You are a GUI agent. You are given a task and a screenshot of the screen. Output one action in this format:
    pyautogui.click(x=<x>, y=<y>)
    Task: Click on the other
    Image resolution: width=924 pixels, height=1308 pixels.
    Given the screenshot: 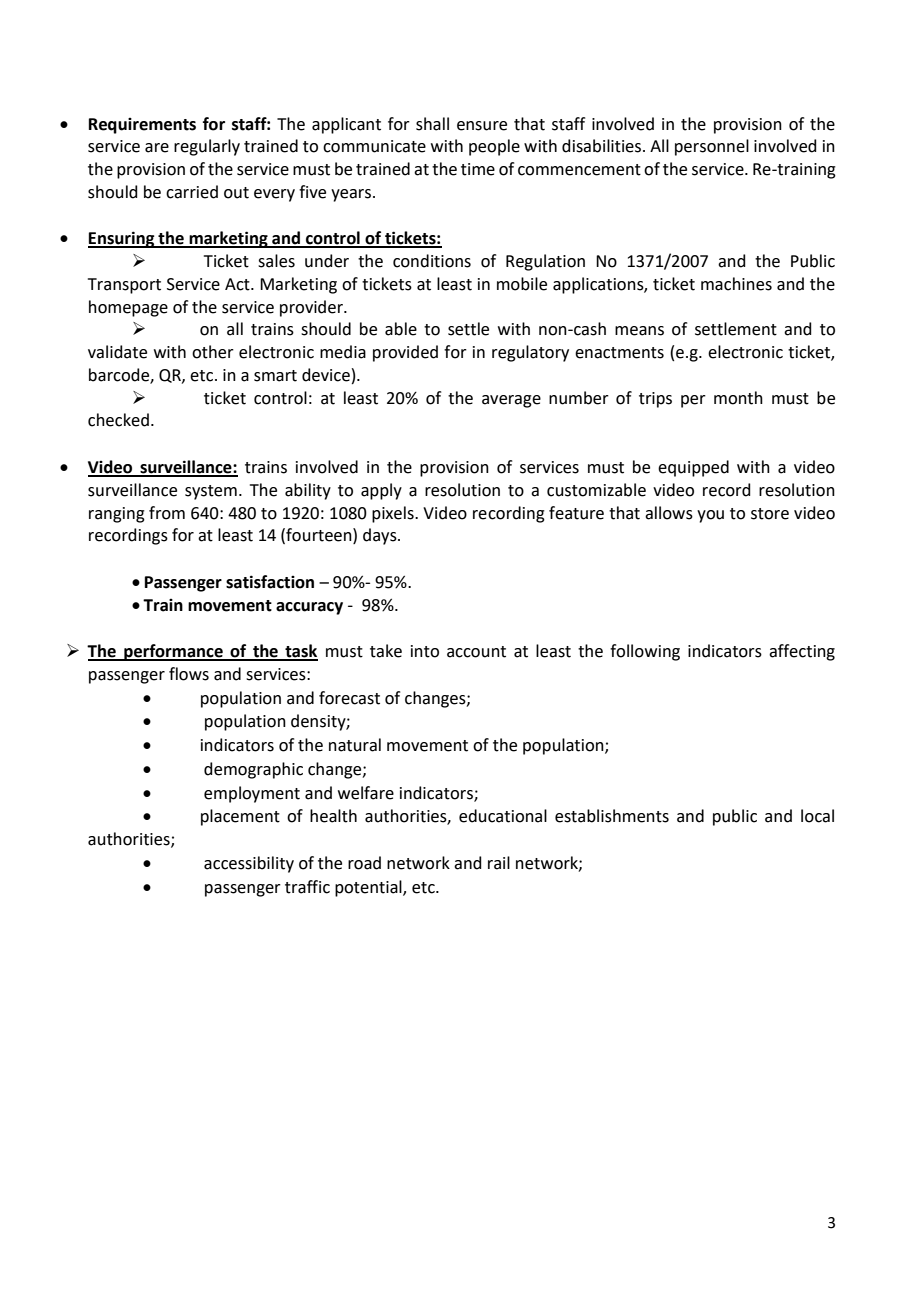 What is the action you would take?
    pyautogui.click(x=213, y=352)
